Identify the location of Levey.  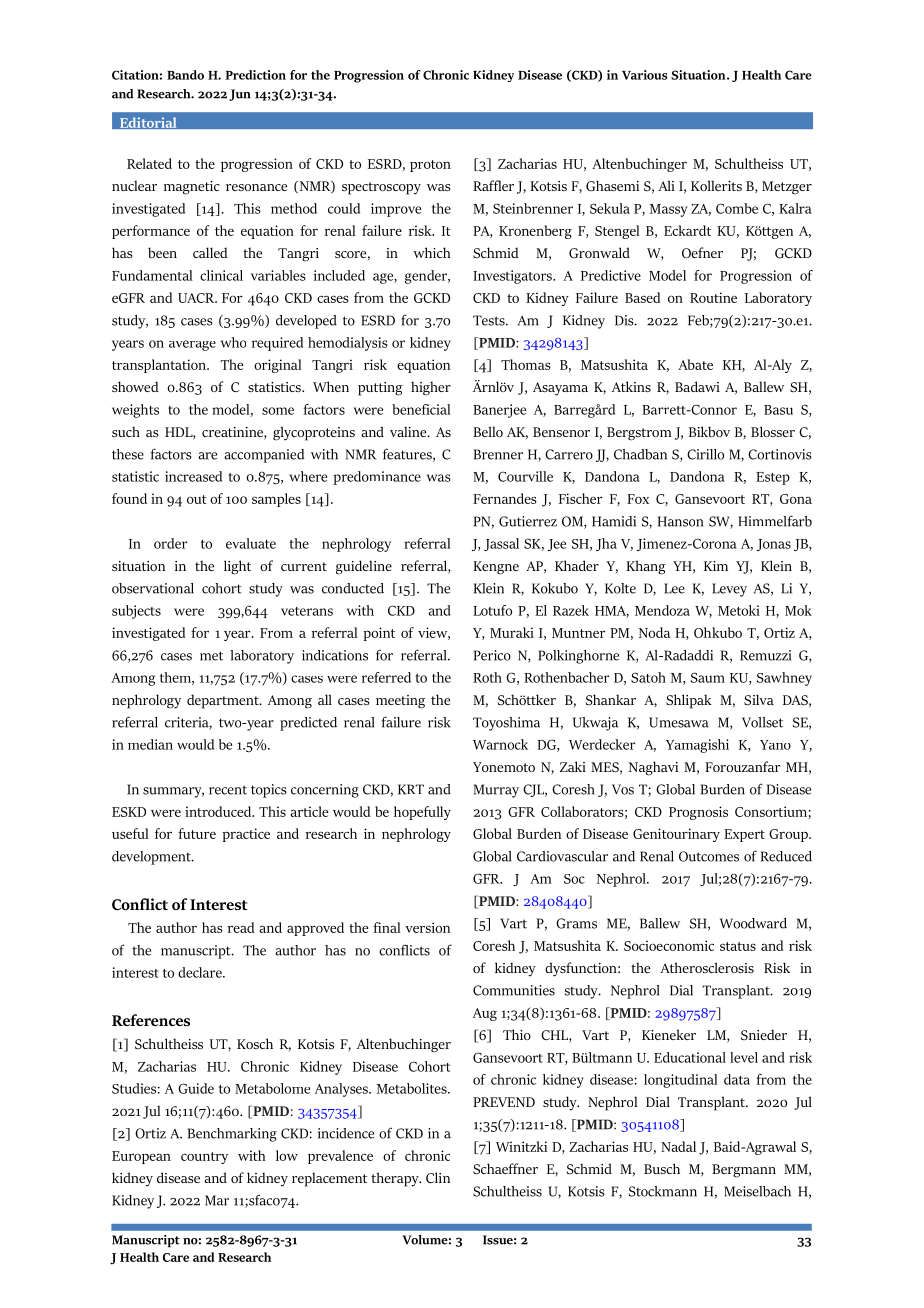
(729, 590).
